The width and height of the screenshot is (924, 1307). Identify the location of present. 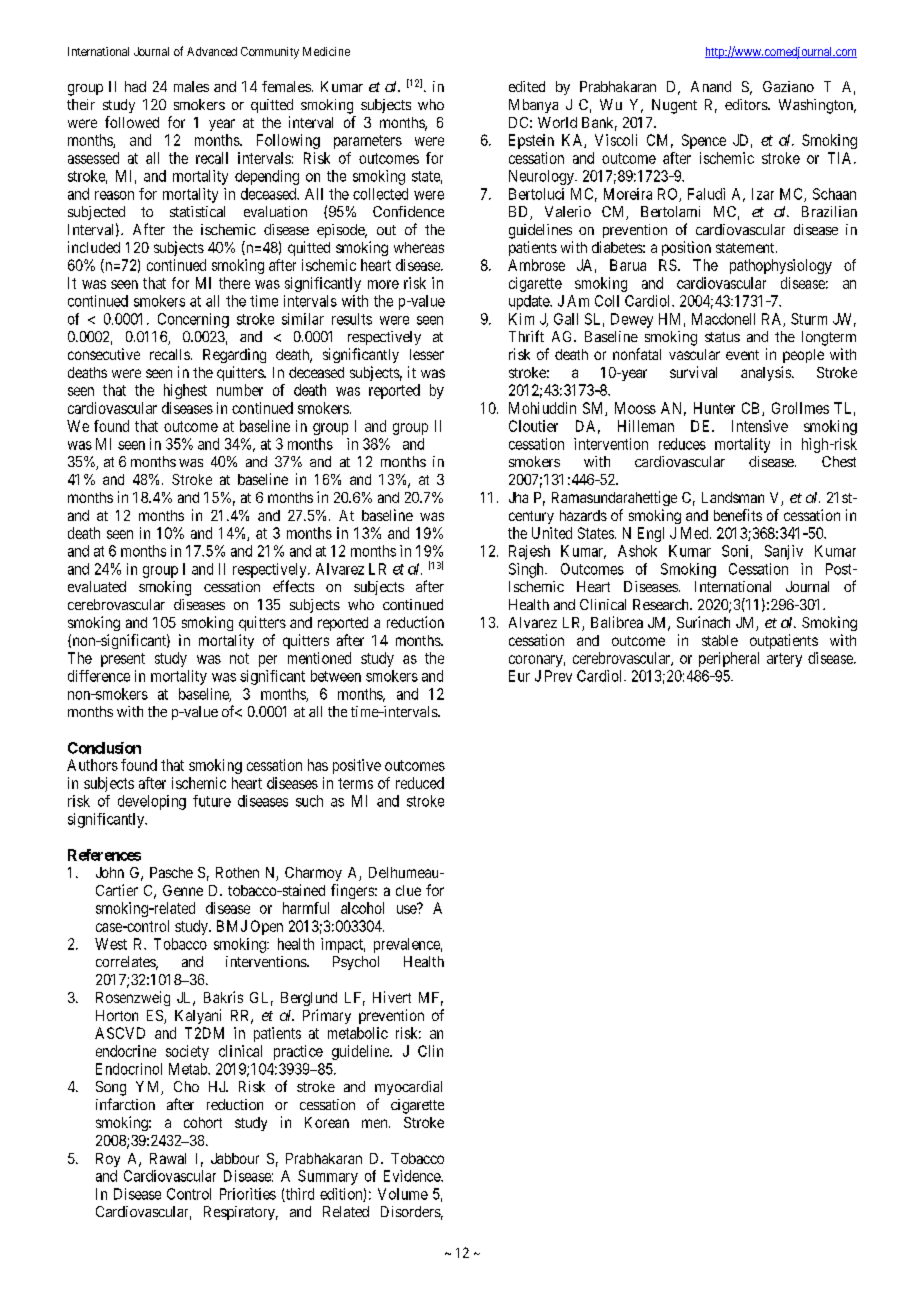
(123, 660).
